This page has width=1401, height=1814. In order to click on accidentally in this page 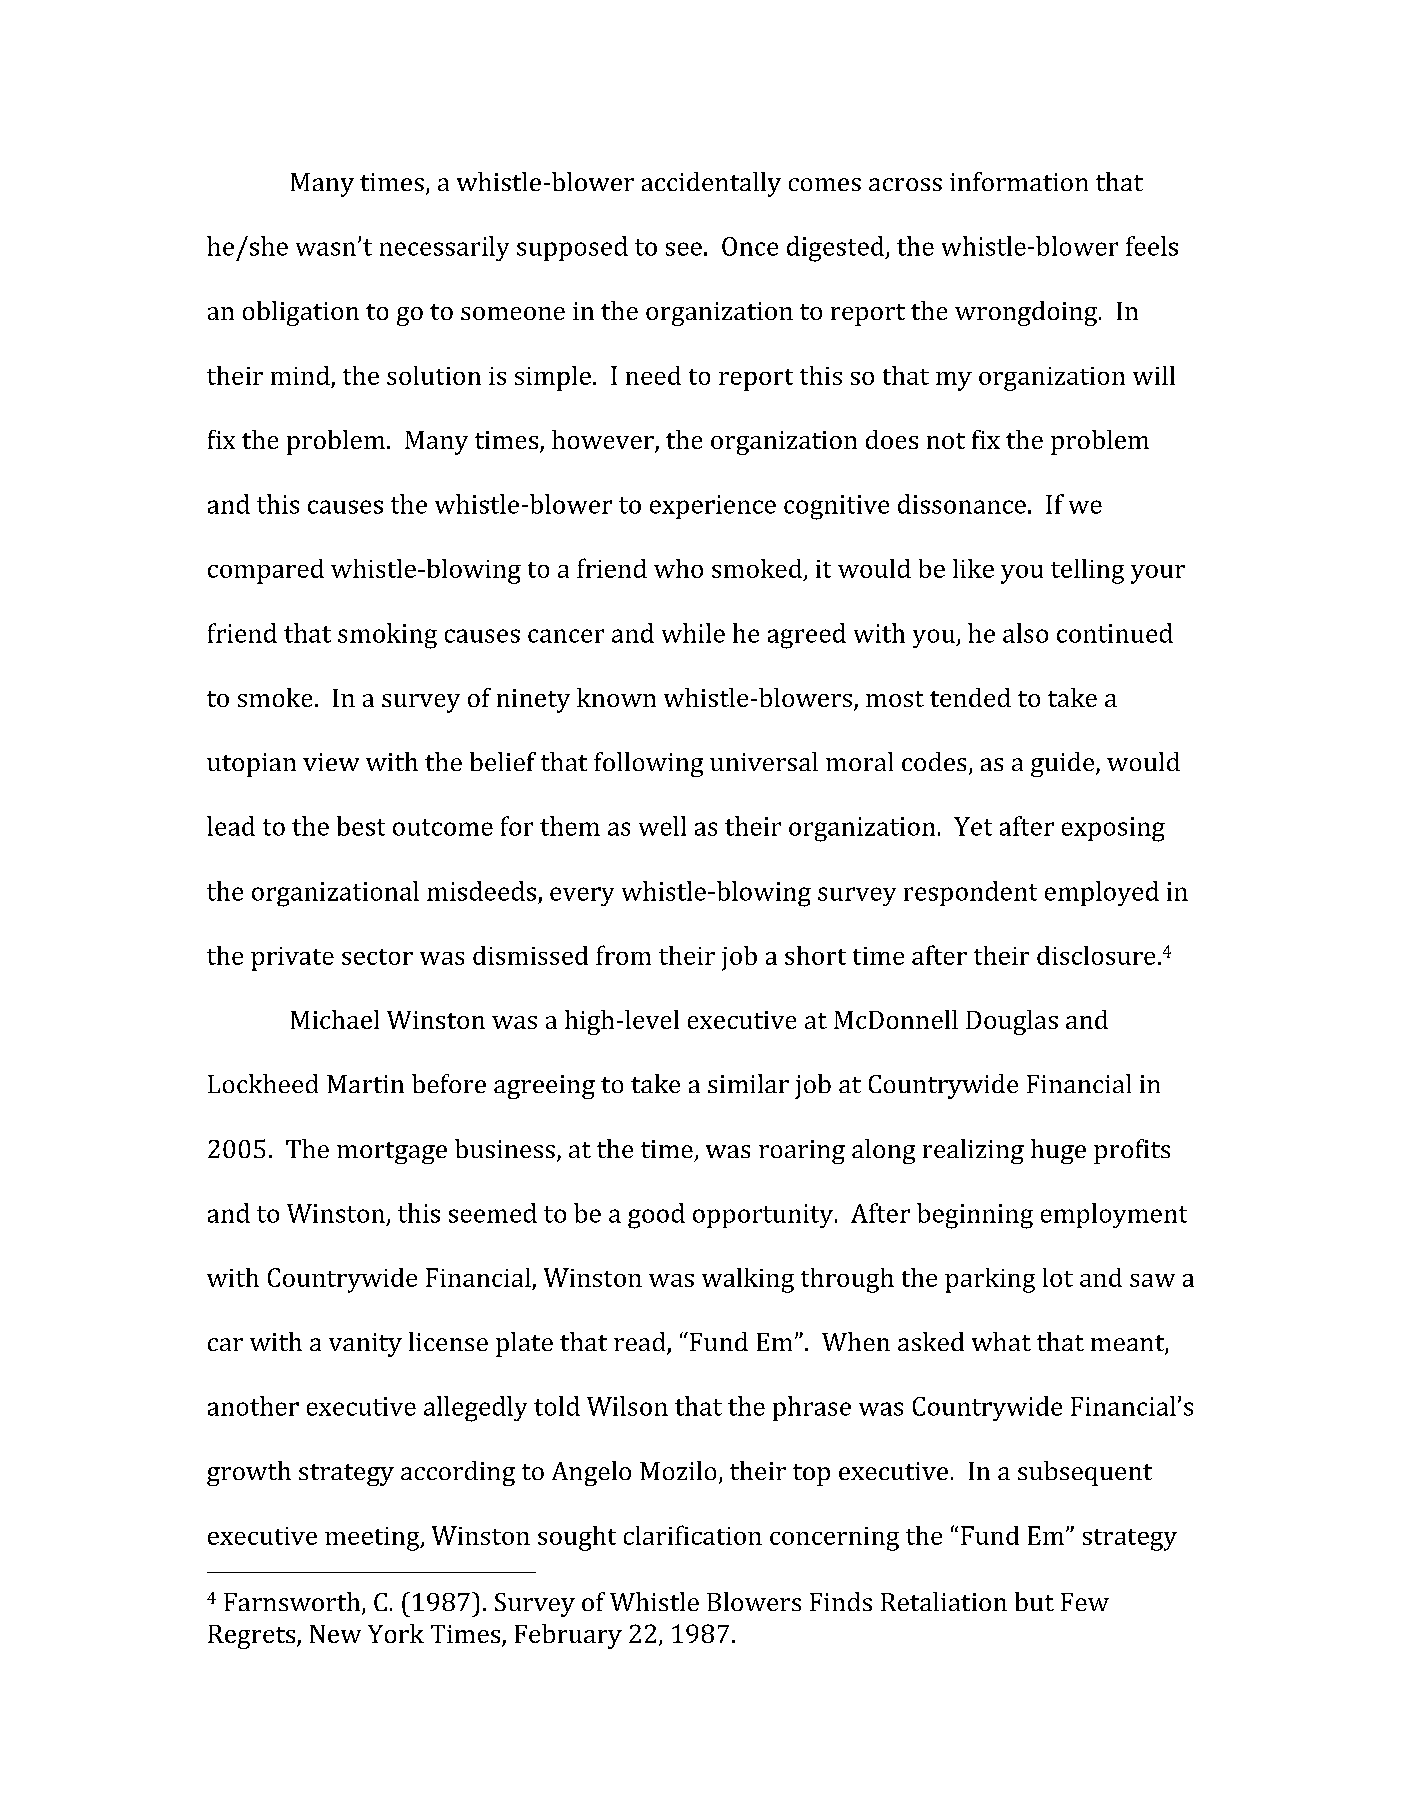, I will do `click(711, 184)`.
